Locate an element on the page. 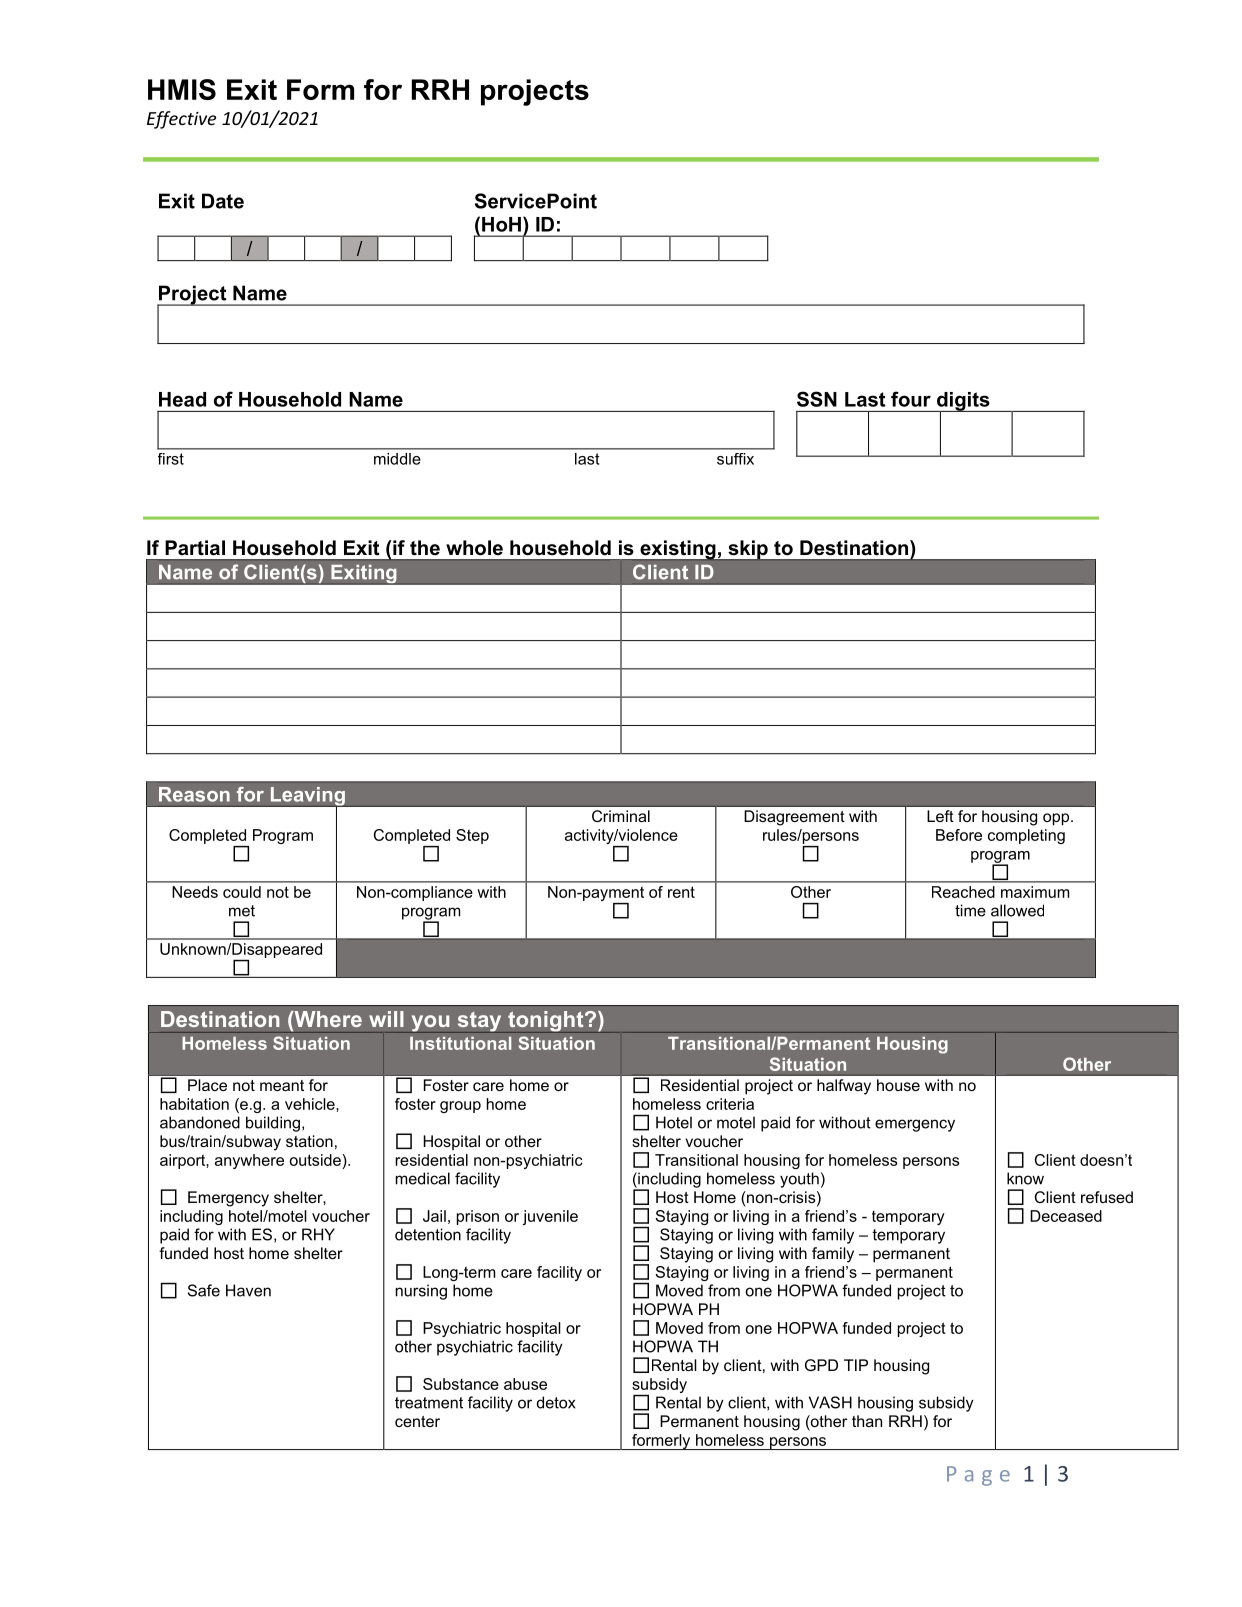 This image has height=1607, width=1242. Date is located at coordinates (223, 201).
